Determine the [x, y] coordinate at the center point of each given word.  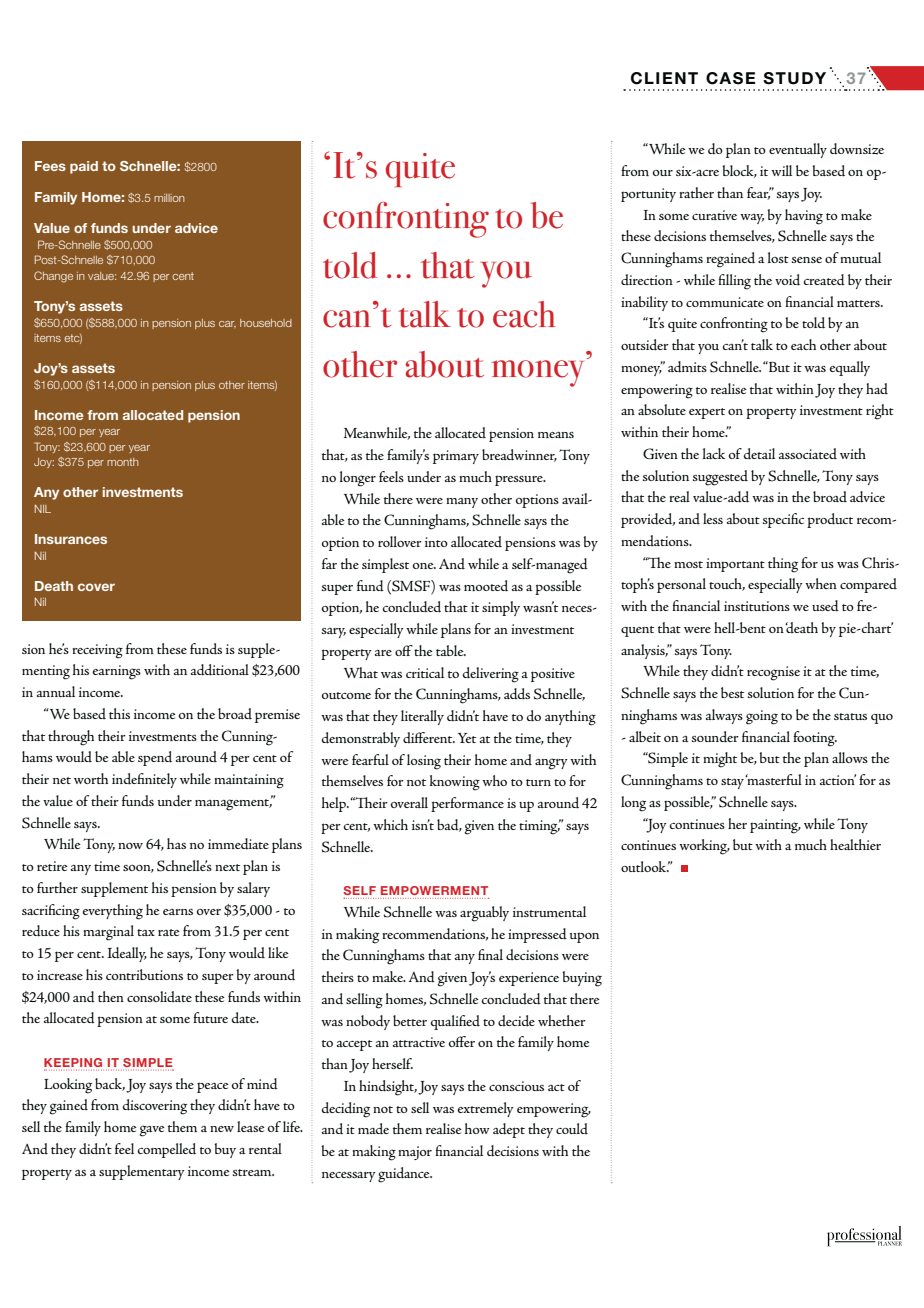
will [781, 170]
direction [647, 279]
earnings [116, 672]
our [663, 173]
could [572, 1128]
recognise [773, 673]
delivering [490, 675]
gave [152, 1131]
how [477, 1128]
